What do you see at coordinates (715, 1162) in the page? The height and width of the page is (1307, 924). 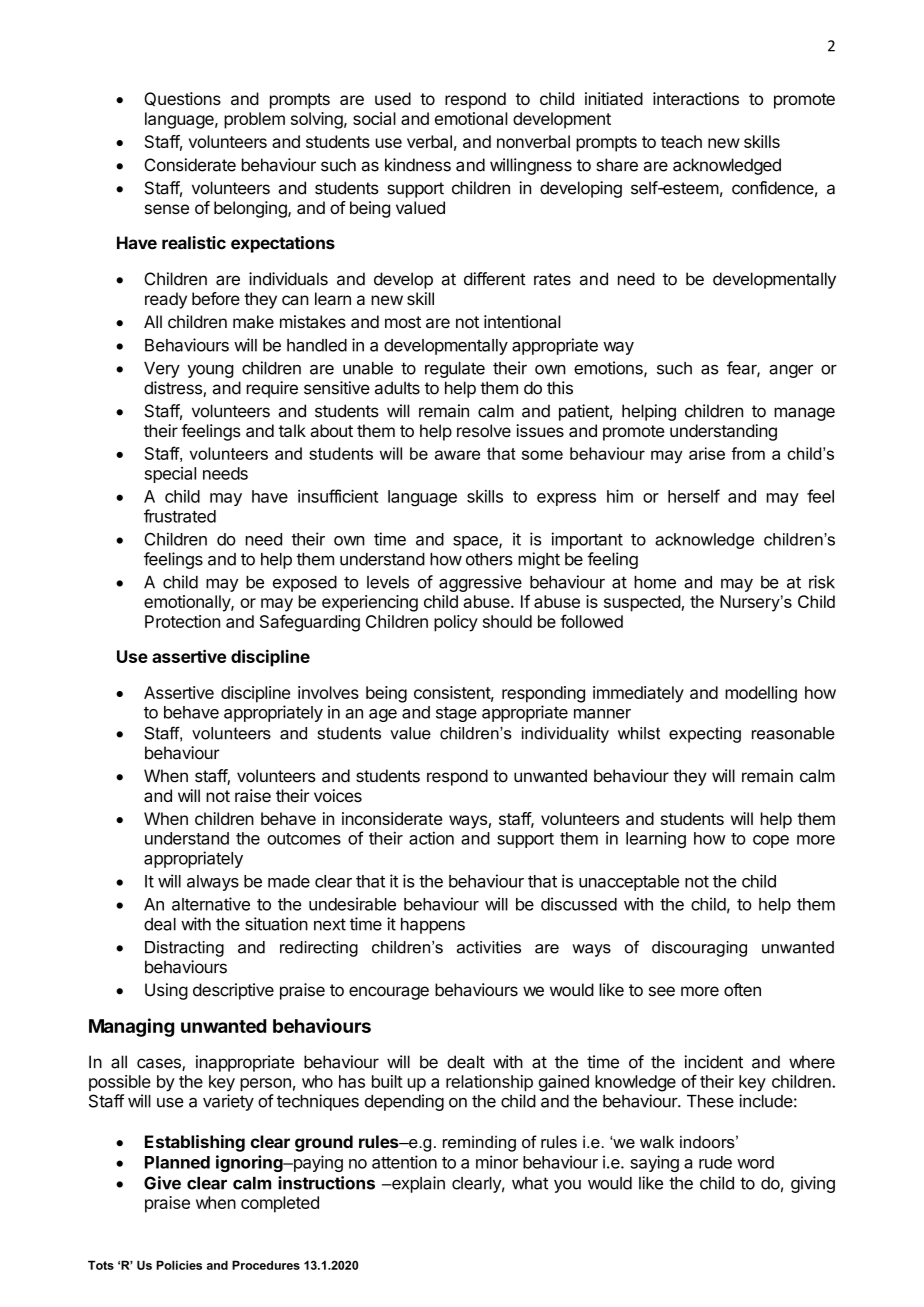 I see `rude` at bounding box center [715, 1162].
